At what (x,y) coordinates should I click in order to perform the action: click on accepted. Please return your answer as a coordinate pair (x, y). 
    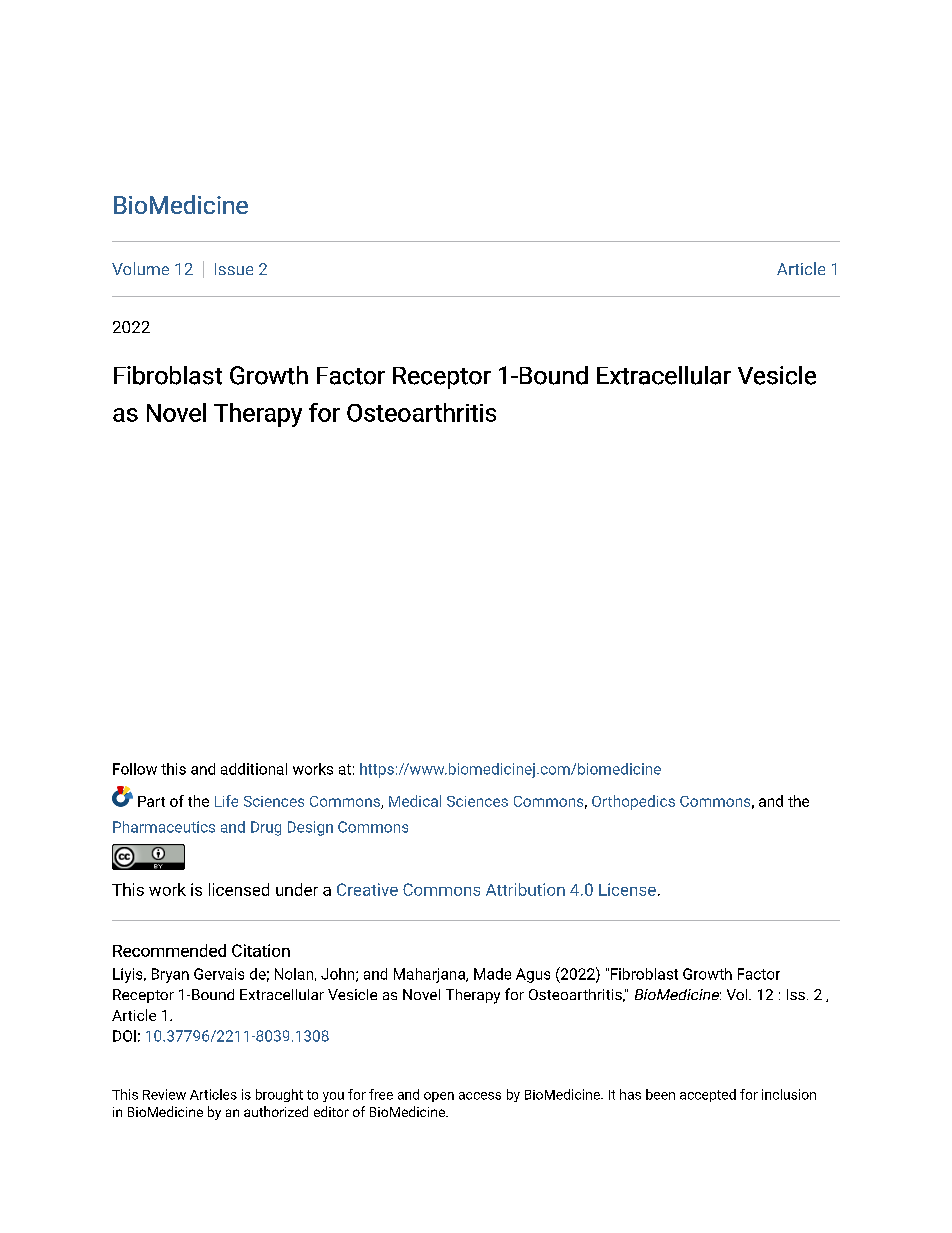
    Looking at the image, I should click on (708, 1095).
